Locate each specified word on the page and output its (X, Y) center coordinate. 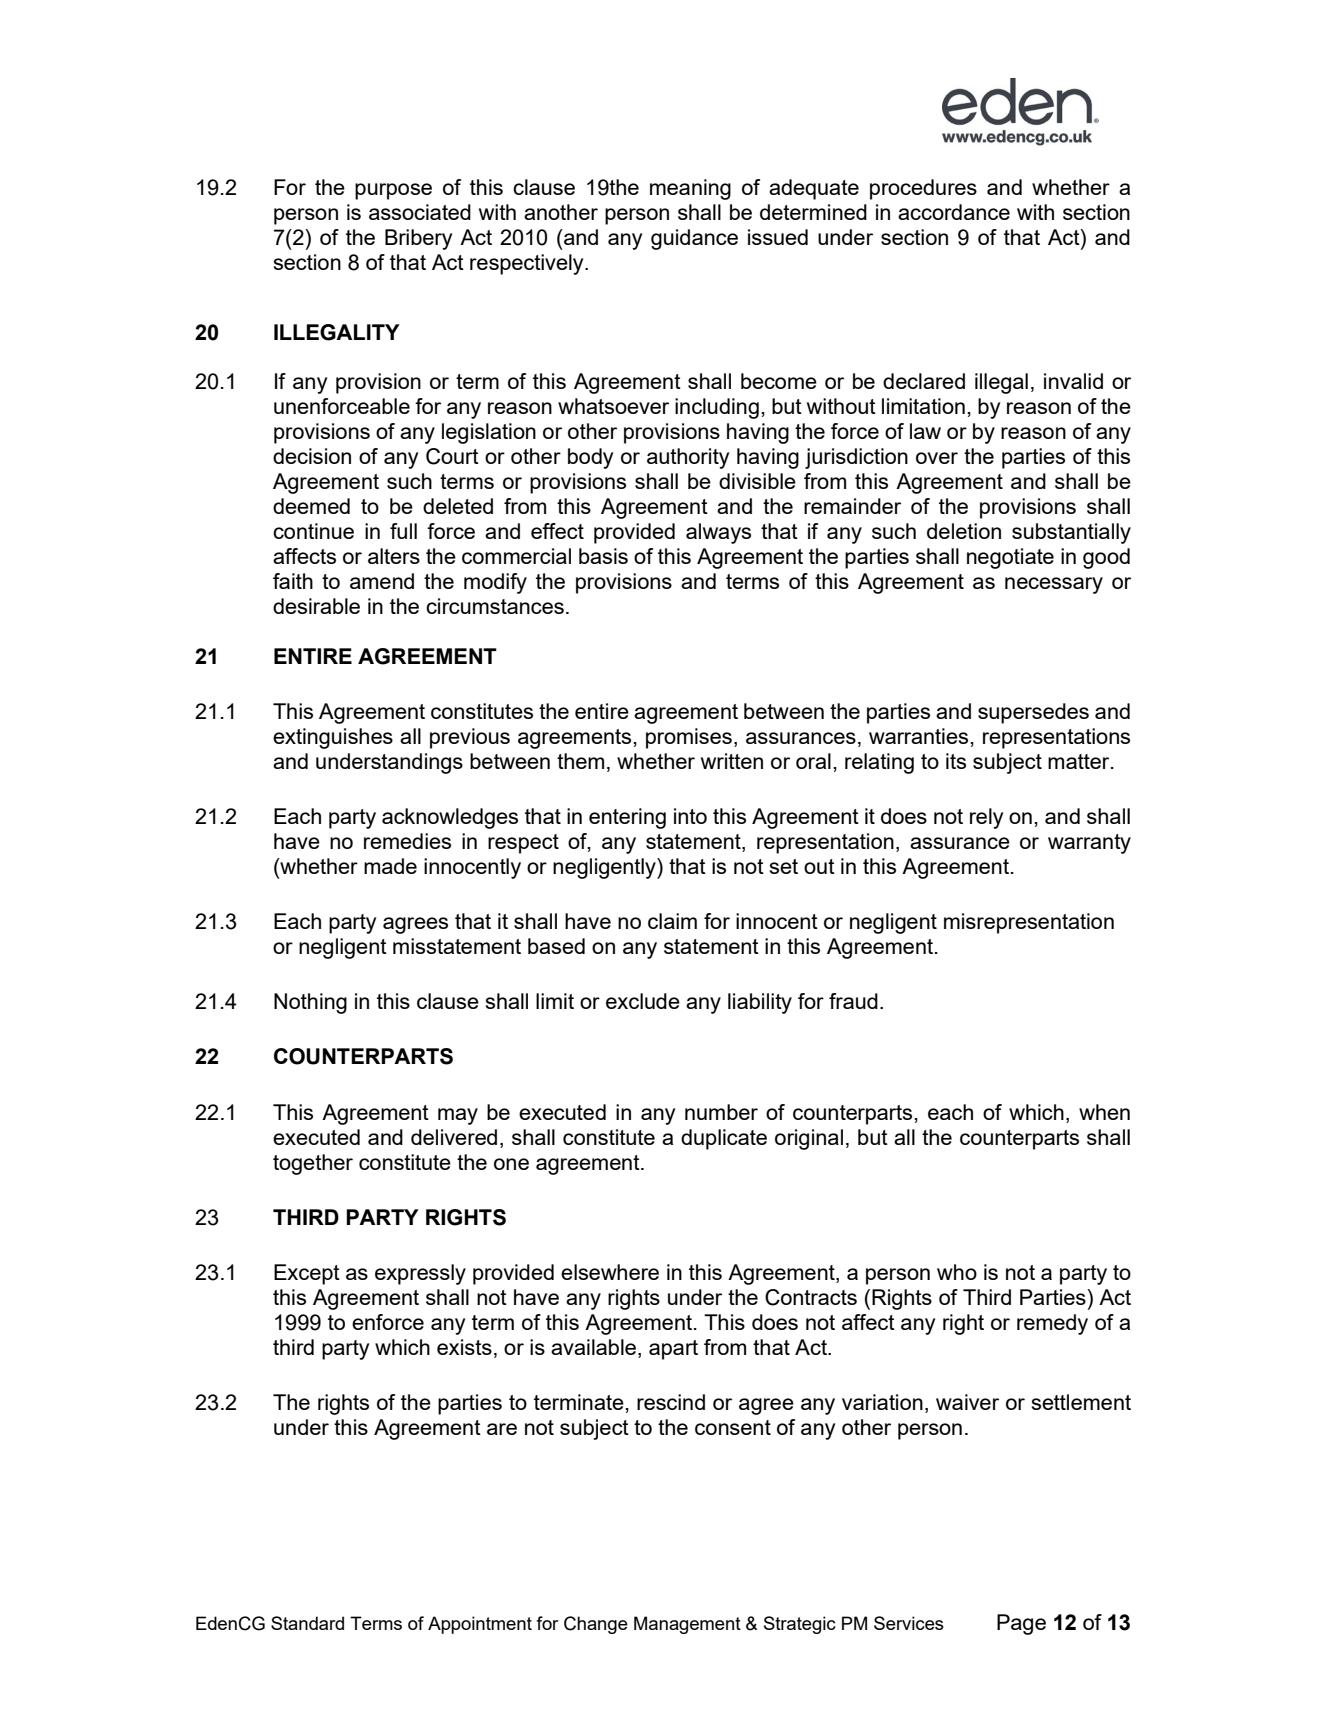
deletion (964, 531)
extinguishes (333, 738)
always (718, 533)
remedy (1052, 1324)
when (1104, 1112)
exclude (643, 1001)
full (403, 531)
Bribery (418, 239)
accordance (954, 212)
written (732, 761)
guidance (694, 239)
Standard (307, 1623)
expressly (420, 1274)
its (956, 761)
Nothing (310, 1003)
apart (673, 1350)
